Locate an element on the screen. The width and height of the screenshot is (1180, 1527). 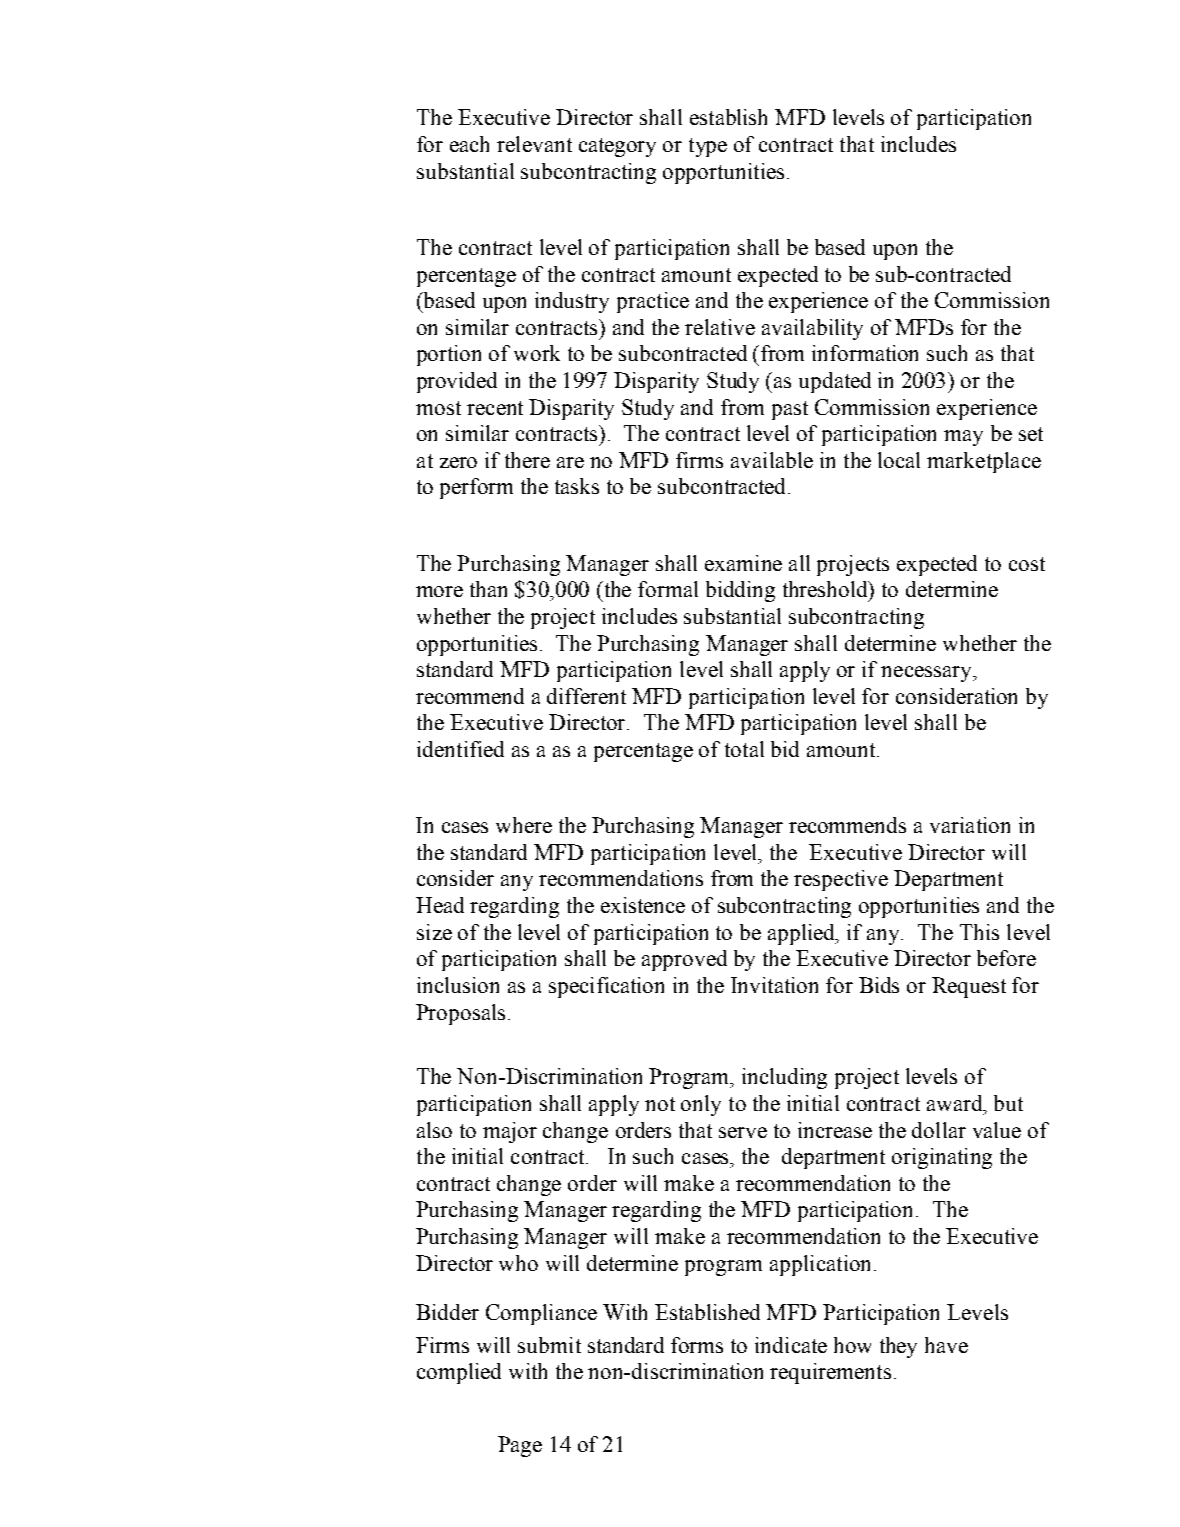
type is located at coordinates (708, 147).
